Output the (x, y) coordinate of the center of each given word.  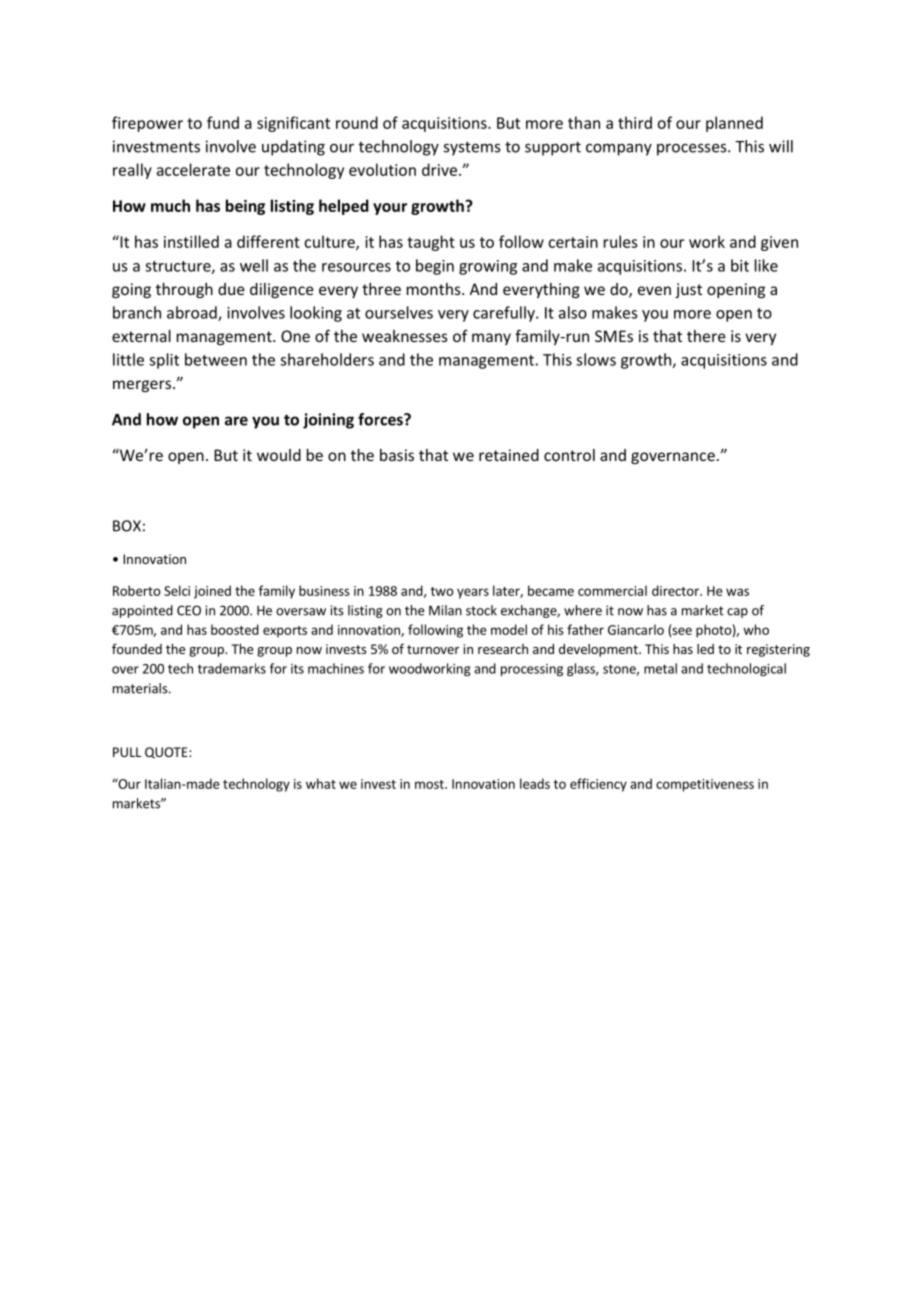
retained (509, 455)
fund (223, 122)
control (569, 455)
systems (471, 149)
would (279, 455)
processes (693, 150)
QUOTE (167, 753)
